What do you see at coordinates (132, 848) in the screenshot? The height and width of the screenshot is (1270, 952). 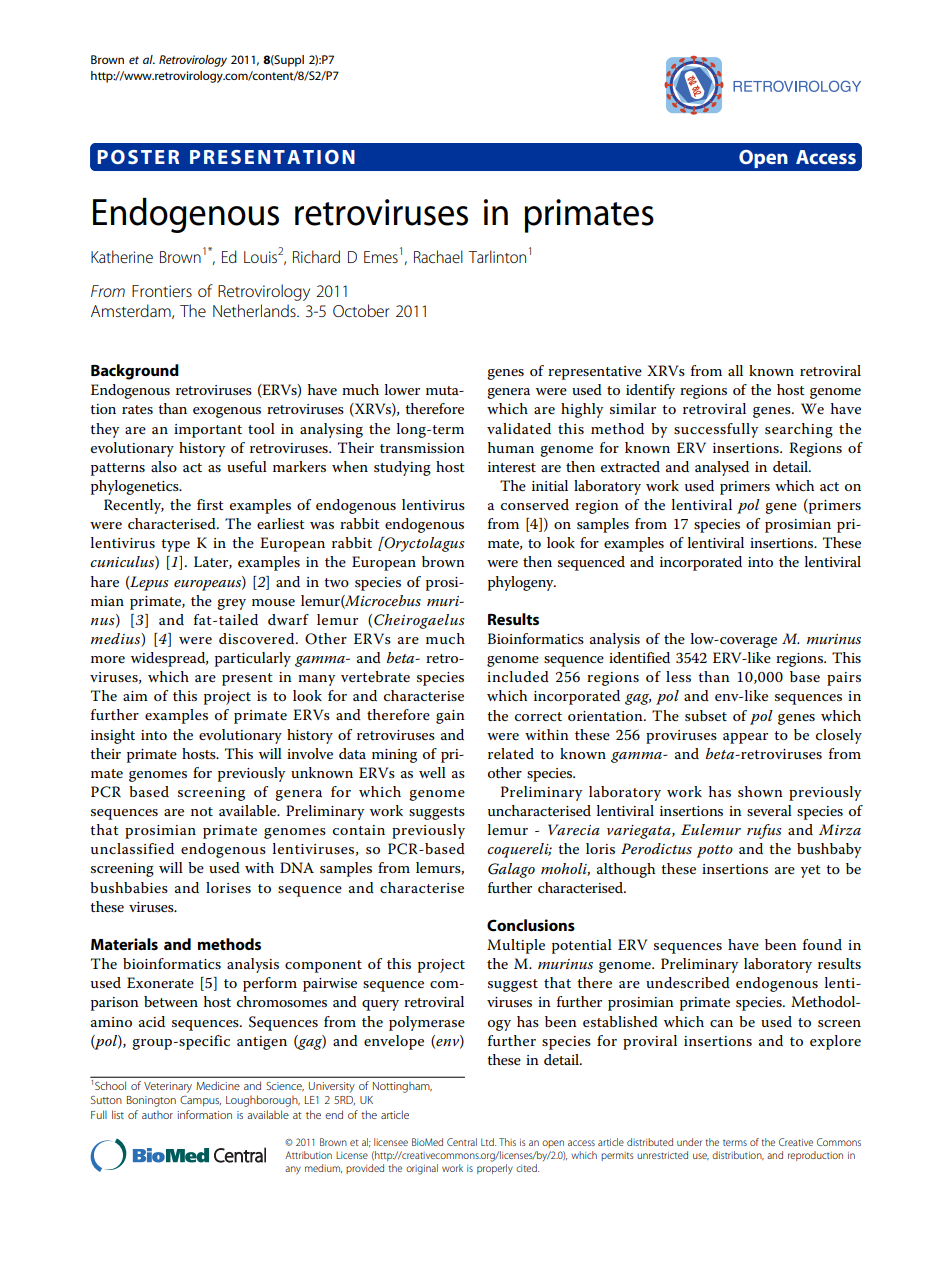 I see `unclassified` at bounding box center [132, 848].
